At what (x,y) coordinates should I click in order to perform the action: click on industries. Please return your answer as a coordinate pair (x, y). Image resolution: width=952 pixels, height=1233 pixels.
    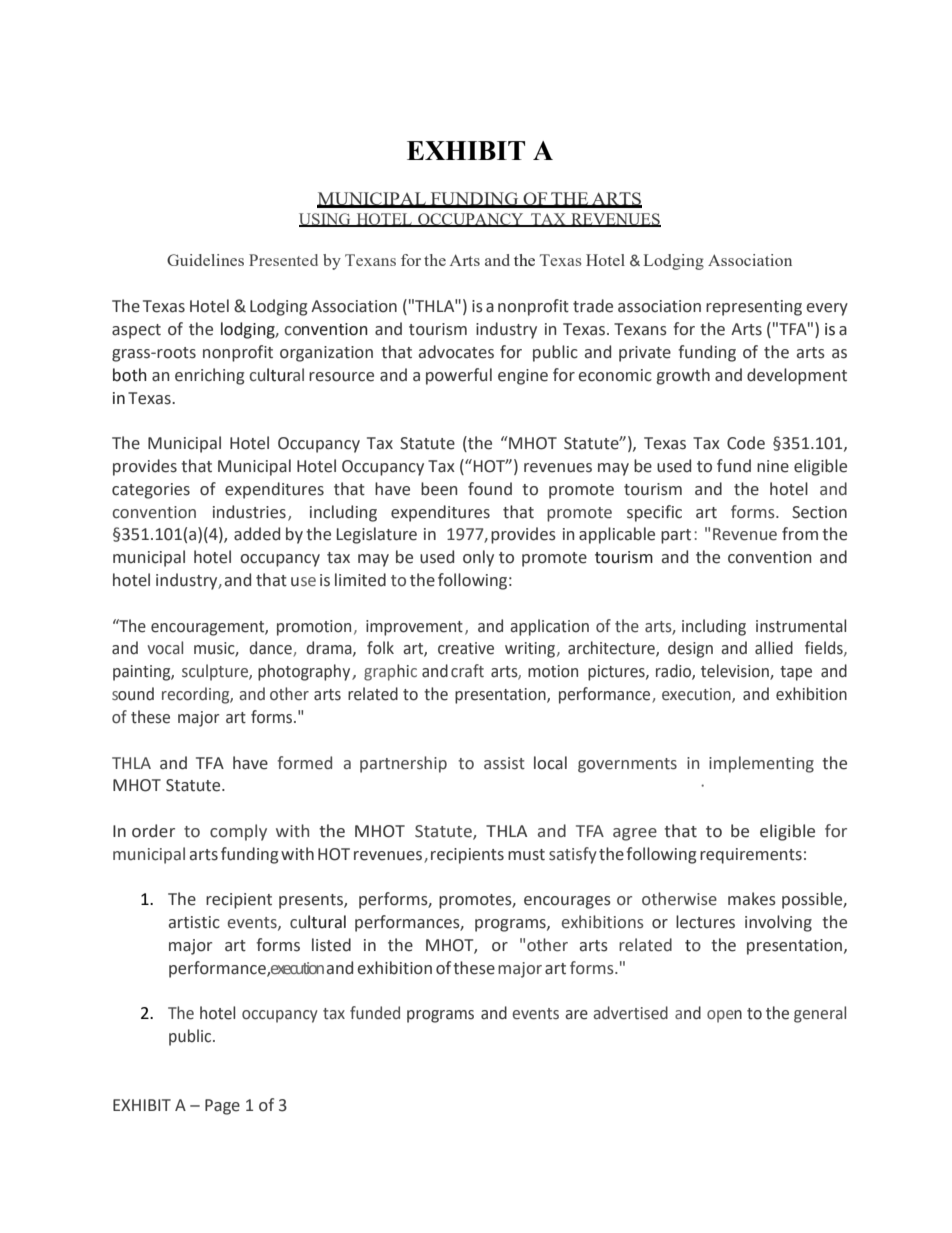
    Looking at the image, I should click on (249, 512).
